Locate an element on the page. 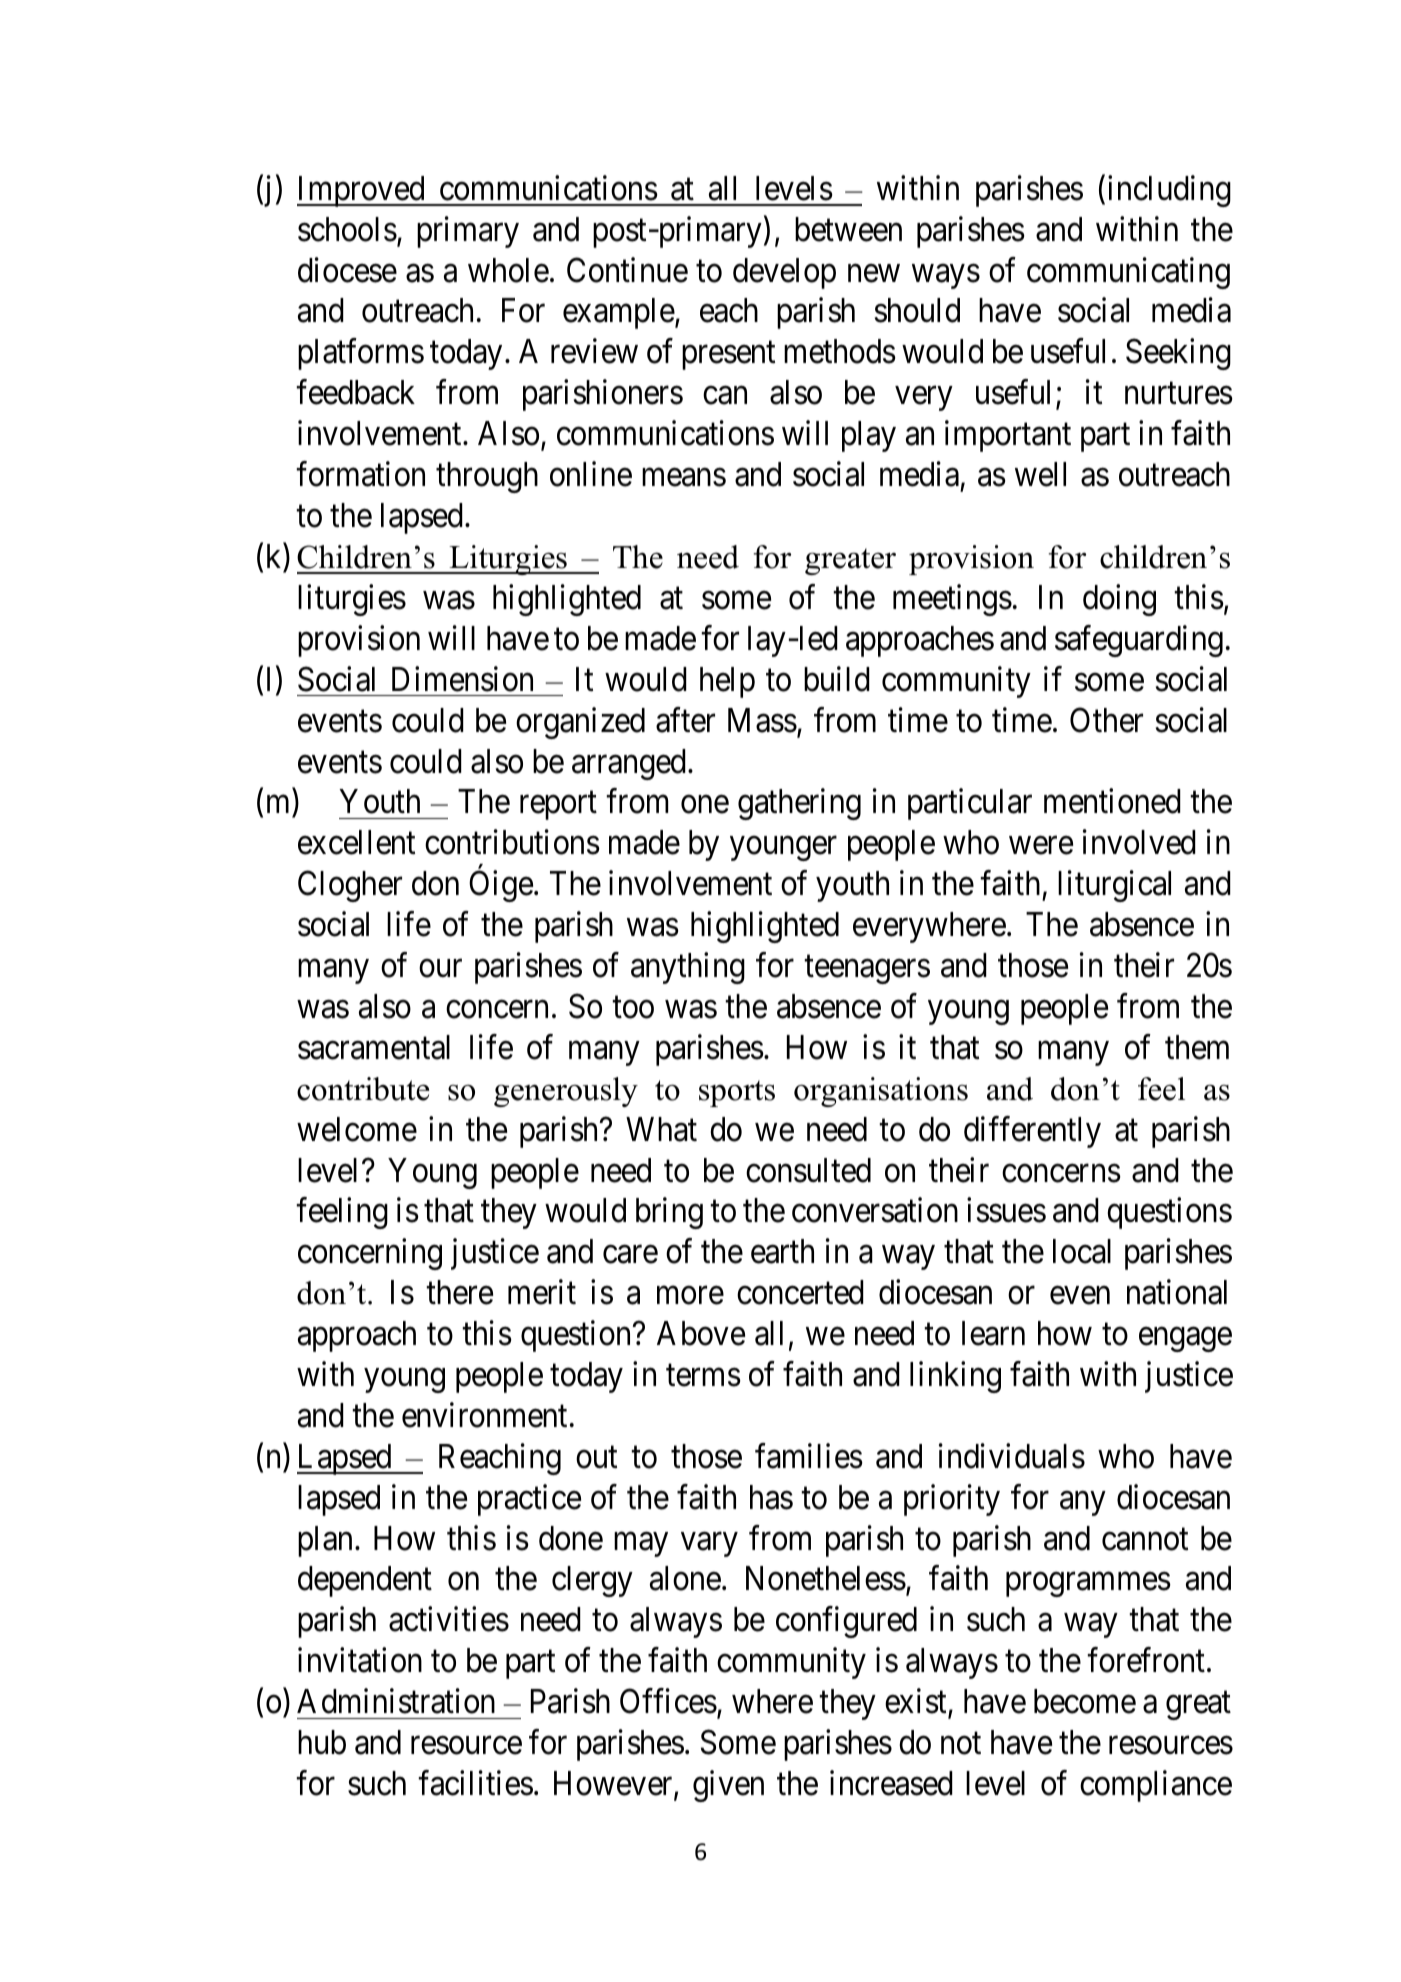 The height and width of the document is (1982, 1401). given is located at coordinates (728, 1786).
